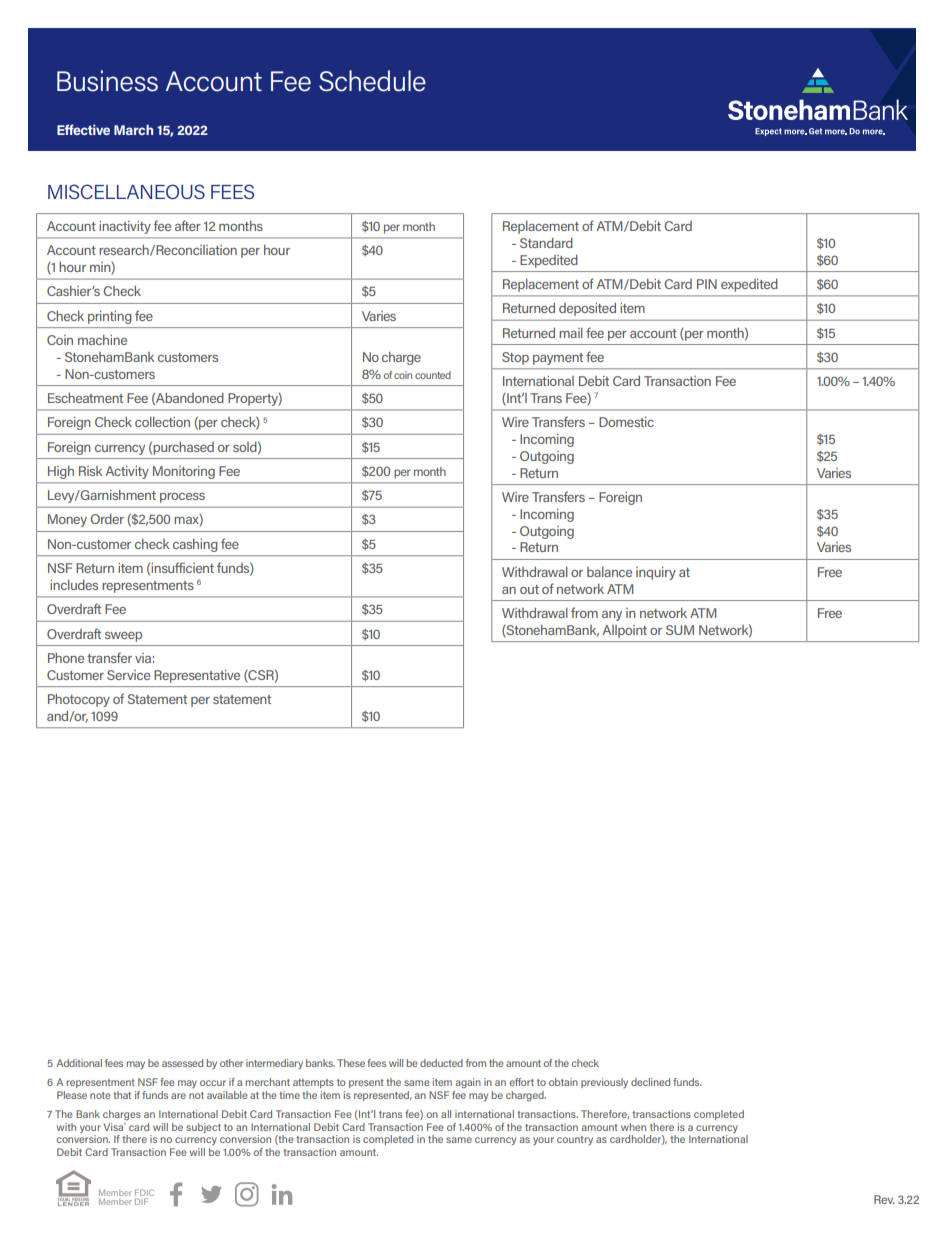 The height and width of the screenshot is (1233, 952). I want to click on March, so click(133, 129).
